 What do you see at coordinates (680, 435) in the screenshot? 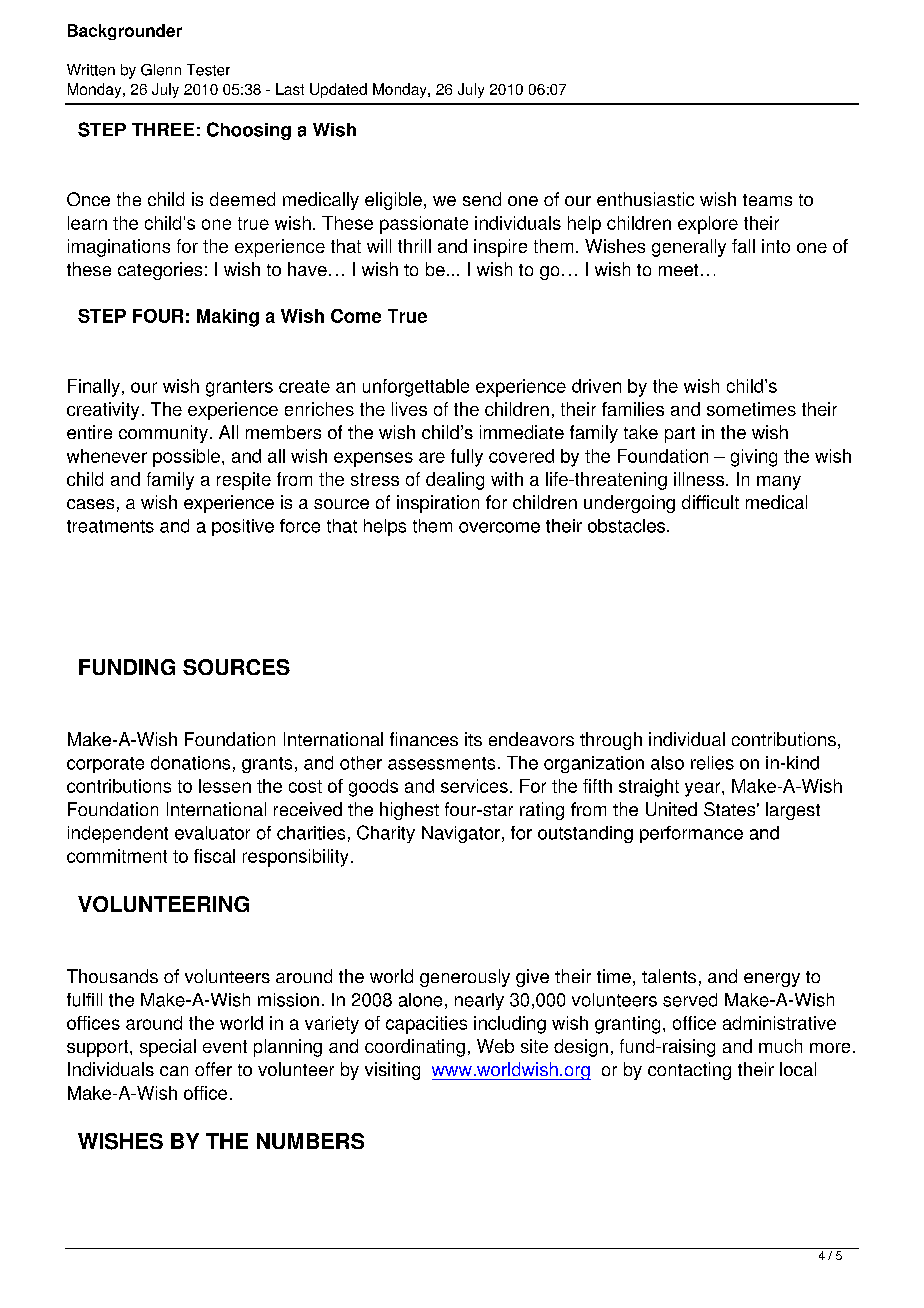
I see `part` at bounding box center [680, 435].
